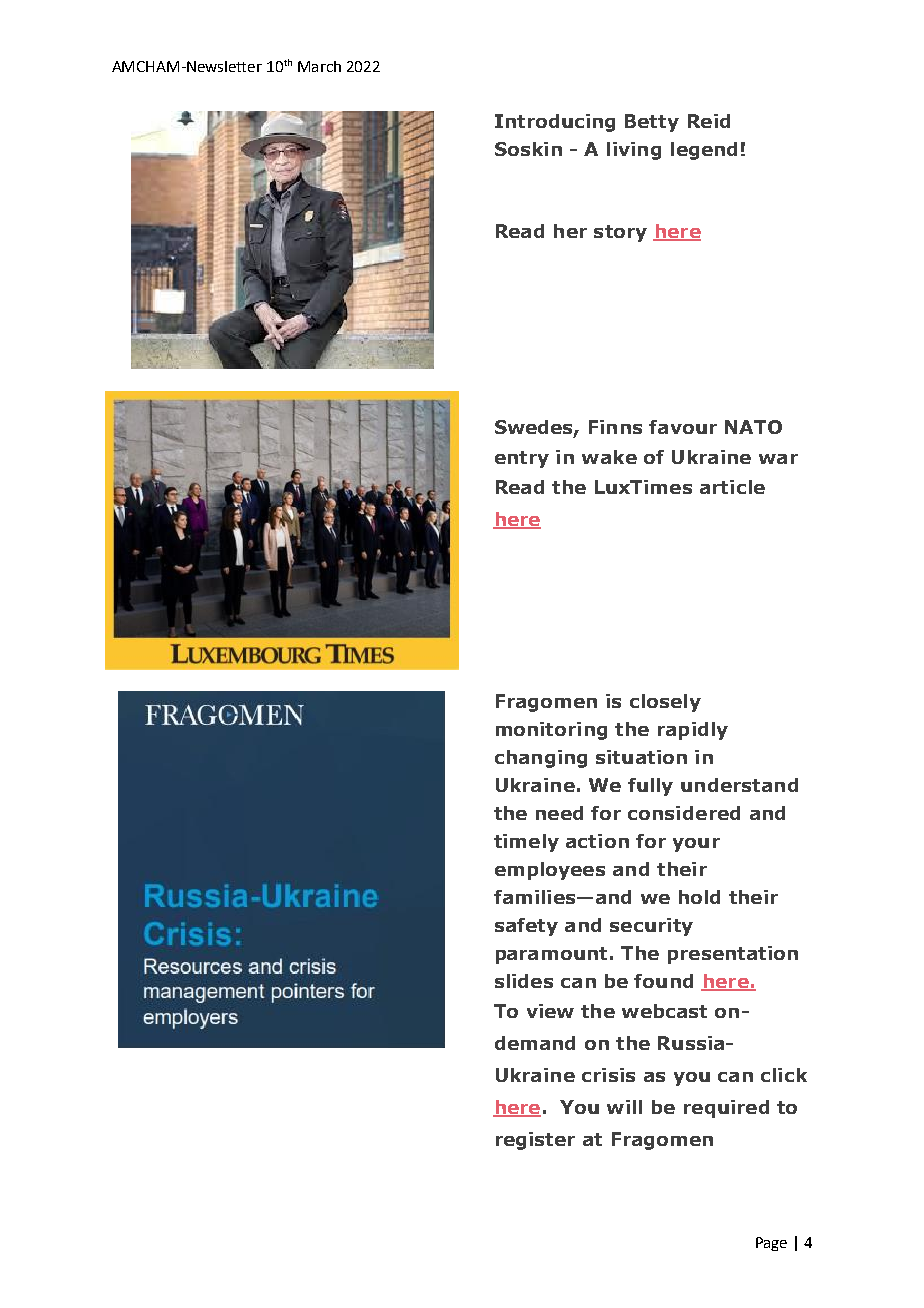 This image has height=1308, width=924. What do you see at coordinates (609, 457) in the image?
I see `wake` at bounding box center [609, 457].
